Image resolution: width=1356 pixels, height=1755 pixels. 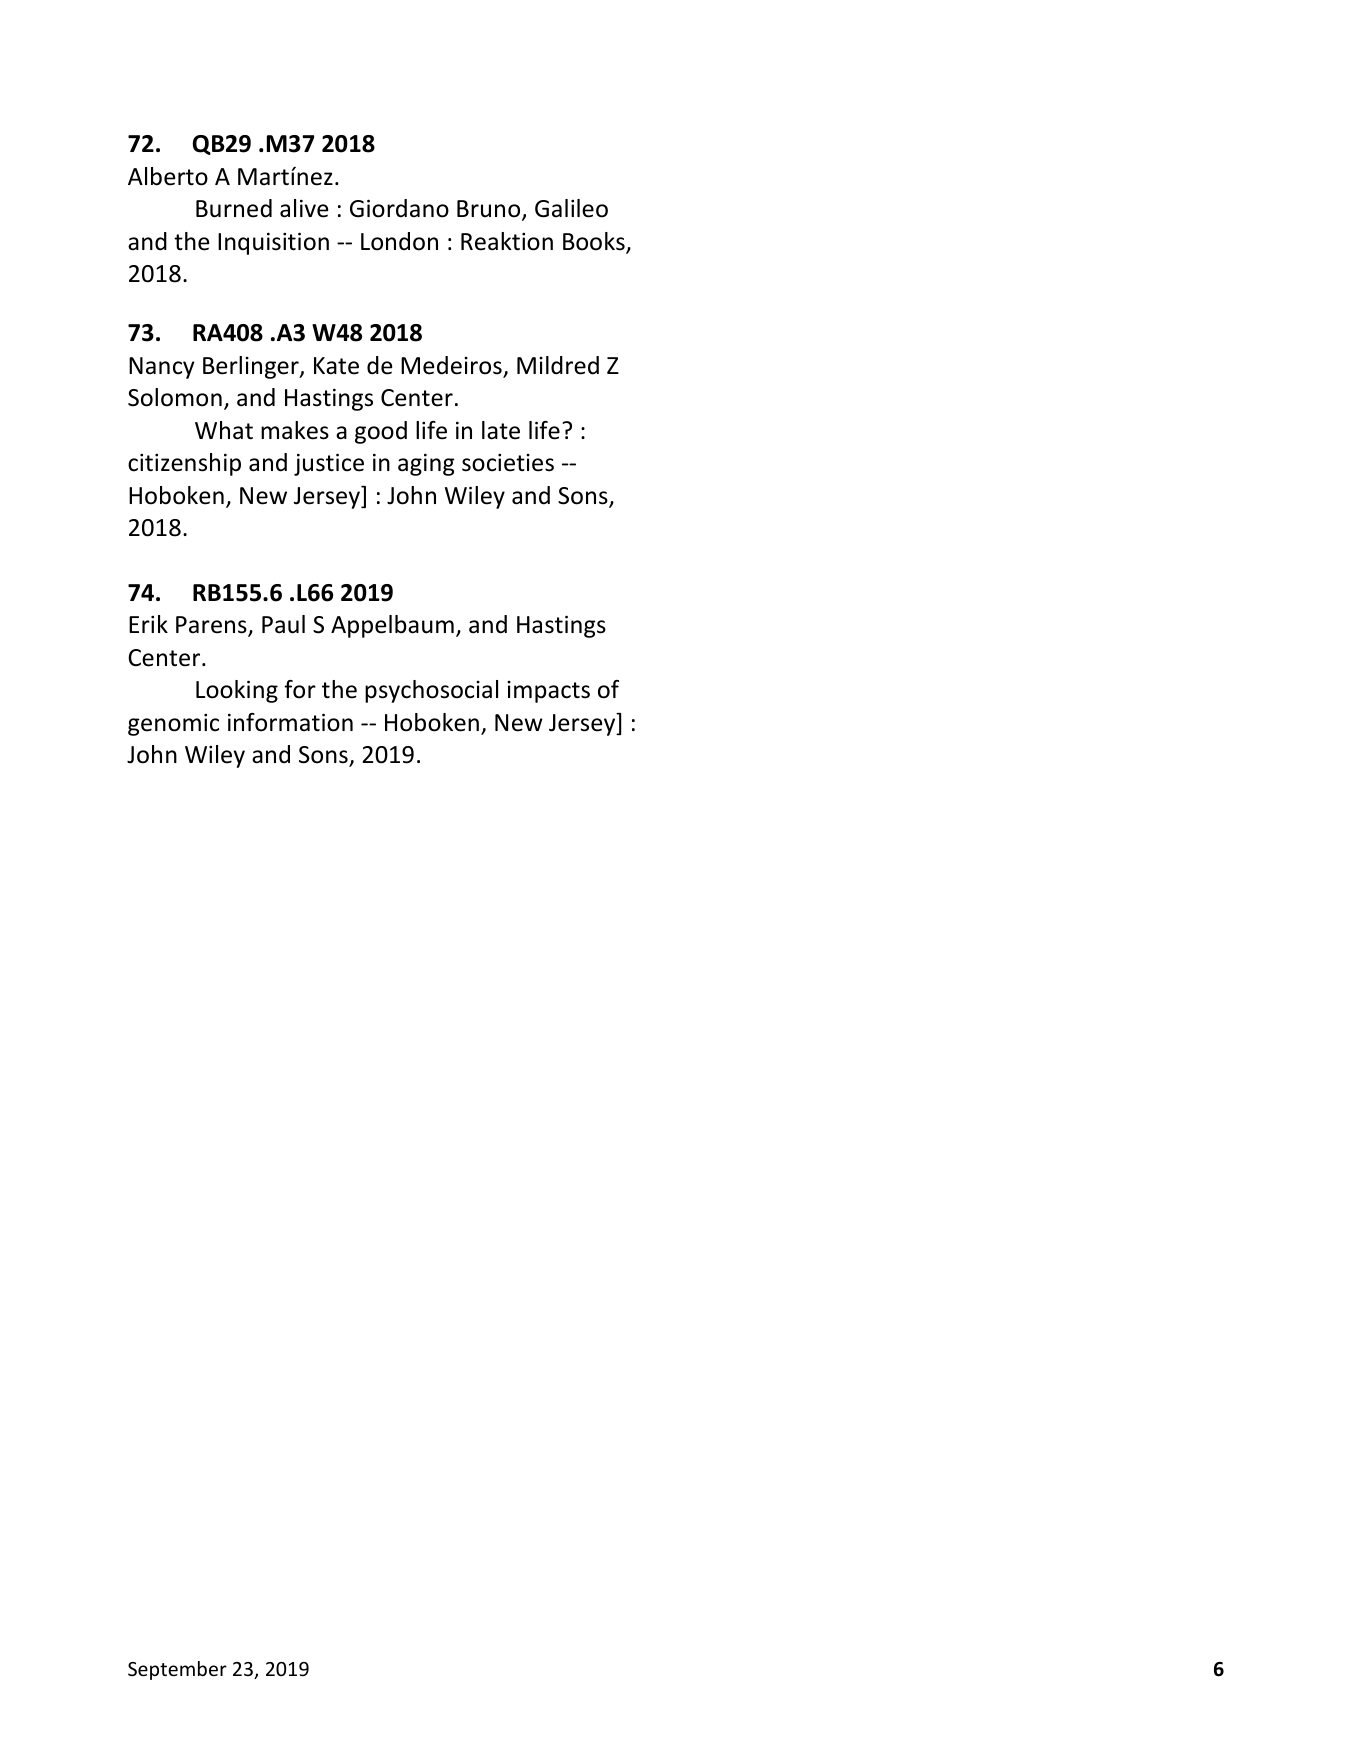 What do you see at coordinates (177, 1670) in the page?
I see `September` at bounding box center [177, 1670].
